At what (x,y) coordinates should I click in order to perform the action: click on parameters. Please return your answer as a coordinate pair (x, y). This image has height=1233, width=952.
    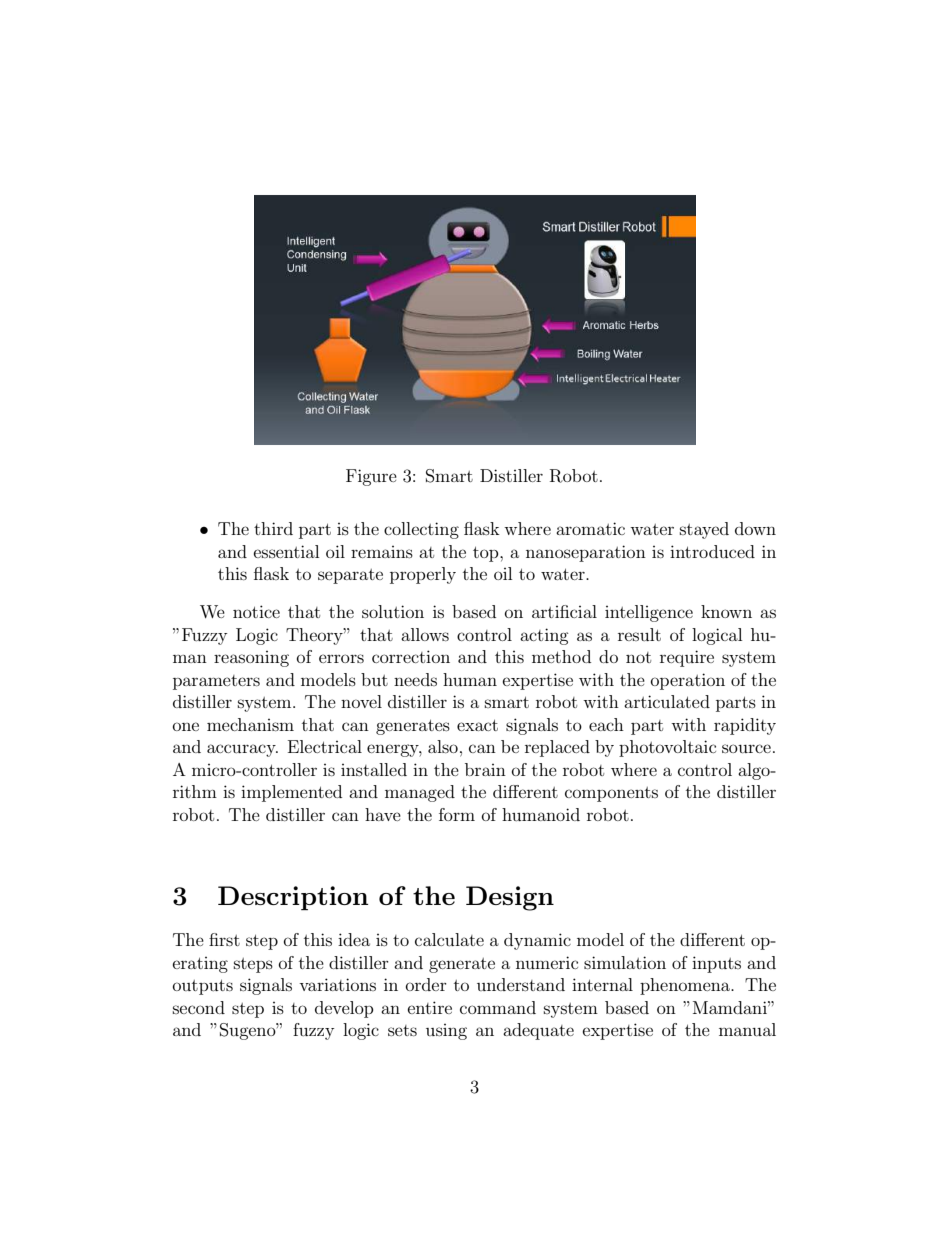
    Looking at the image, I should click on (216, 682).
